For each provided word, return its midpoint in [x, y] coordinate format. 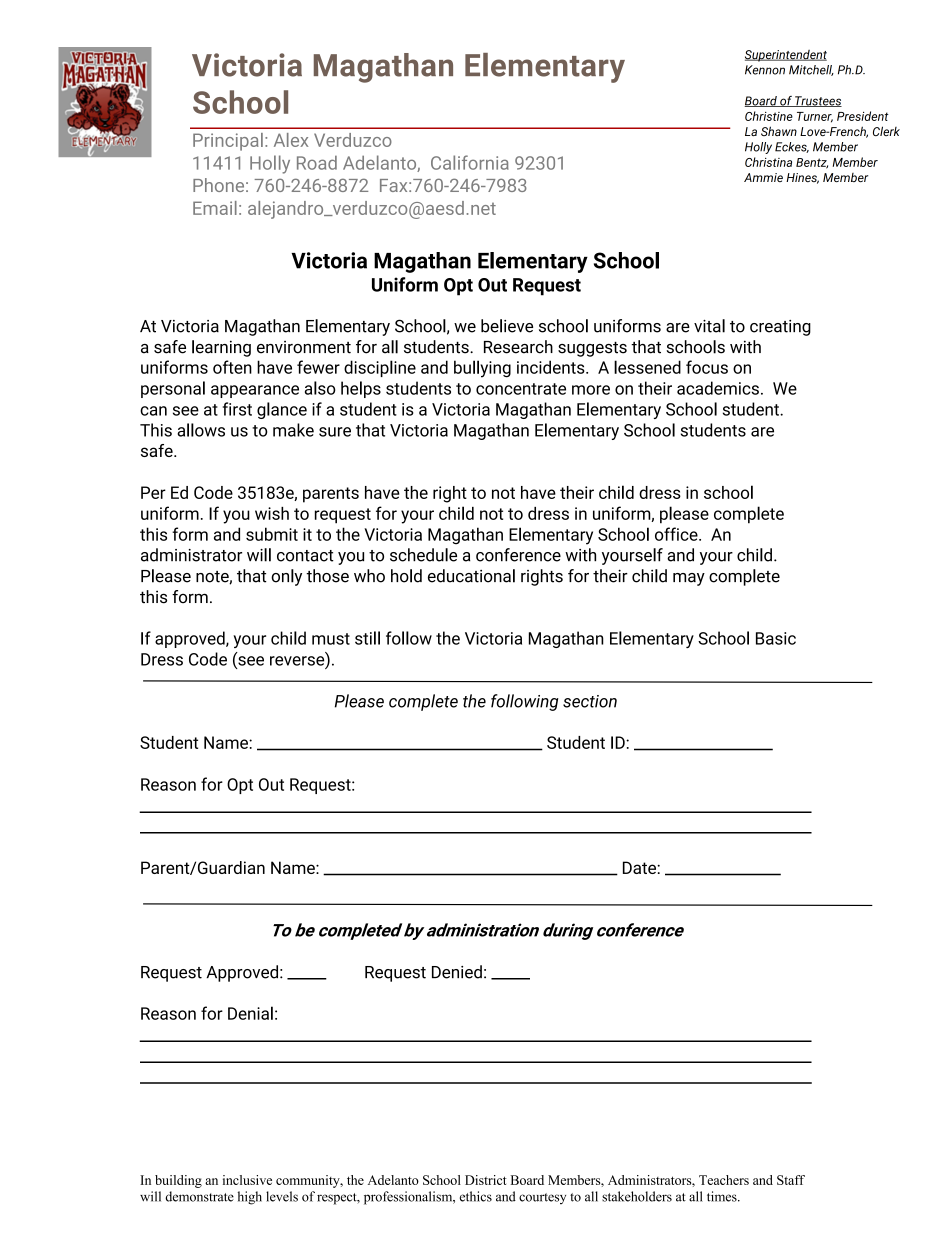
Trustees [817, 101]
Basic [776, 638]
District [486, 1180]
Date [640, 867]
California [470, 162]
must [331, 639]
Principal [228, 142]
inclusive [247, 1180]
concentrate [521, 389]
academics [718, 388]
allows [201, 430]
